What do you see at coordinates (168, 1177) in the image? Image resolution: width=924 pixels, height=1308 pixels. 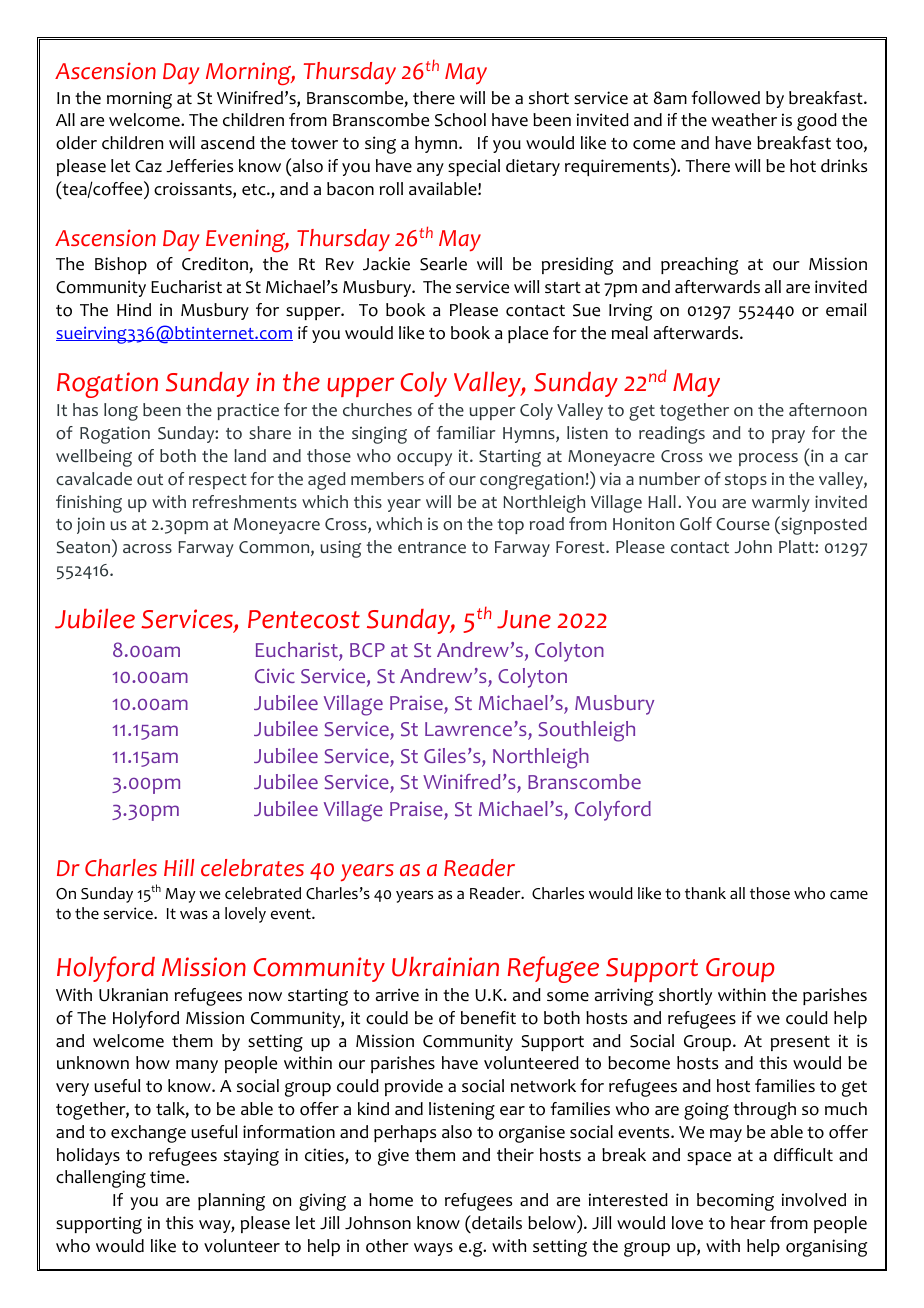 I see `time` at bounding box center [168, 1177].
